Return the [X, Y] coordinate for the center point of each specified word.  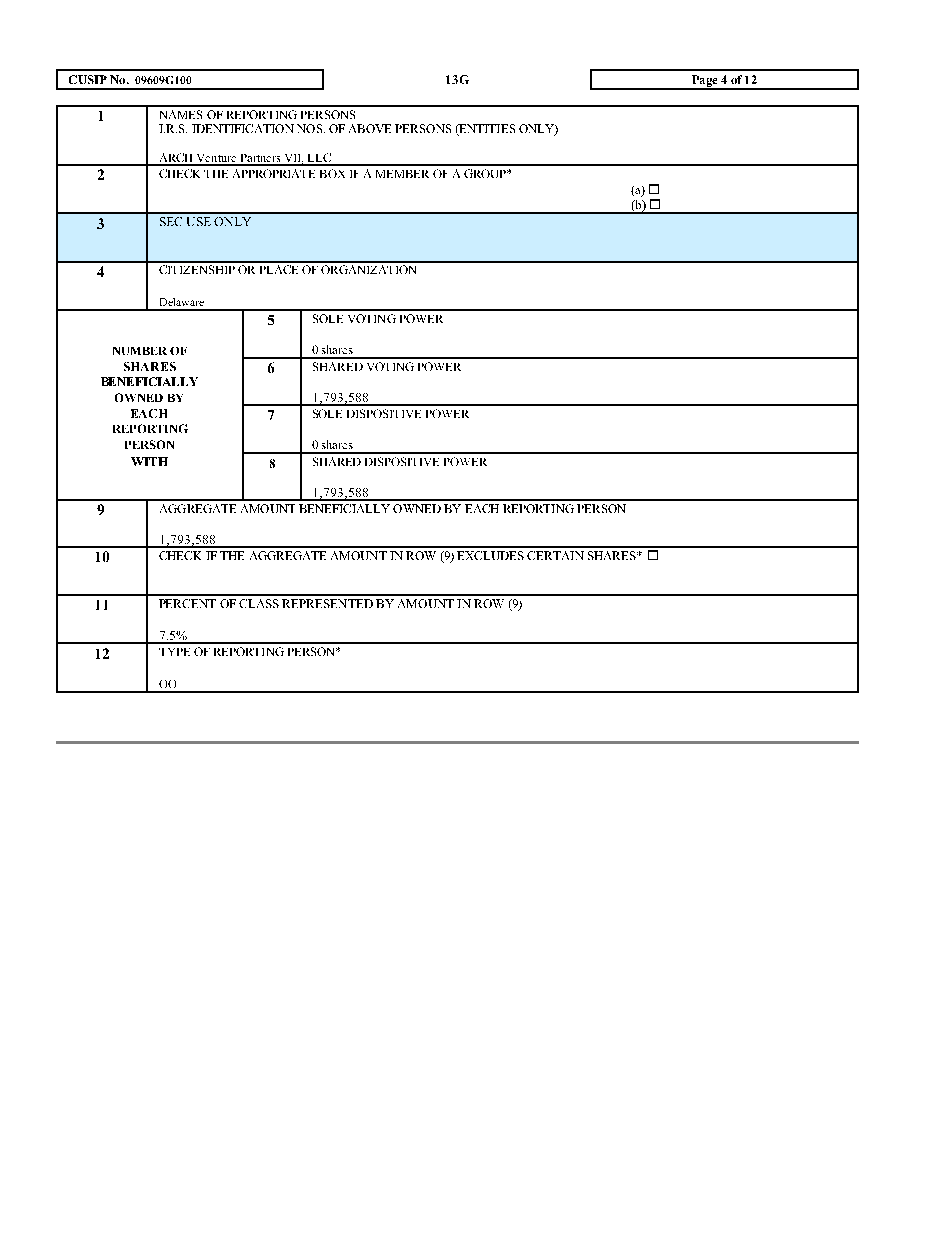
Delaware [182, 302]
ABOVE [370, 128]
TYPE [174, 652]
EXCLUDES [490, 555]
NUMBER [140, 351]
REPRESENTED [327, 603]
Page [704, 82]
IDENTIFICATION [243, 128]
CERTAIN [555, 555]
